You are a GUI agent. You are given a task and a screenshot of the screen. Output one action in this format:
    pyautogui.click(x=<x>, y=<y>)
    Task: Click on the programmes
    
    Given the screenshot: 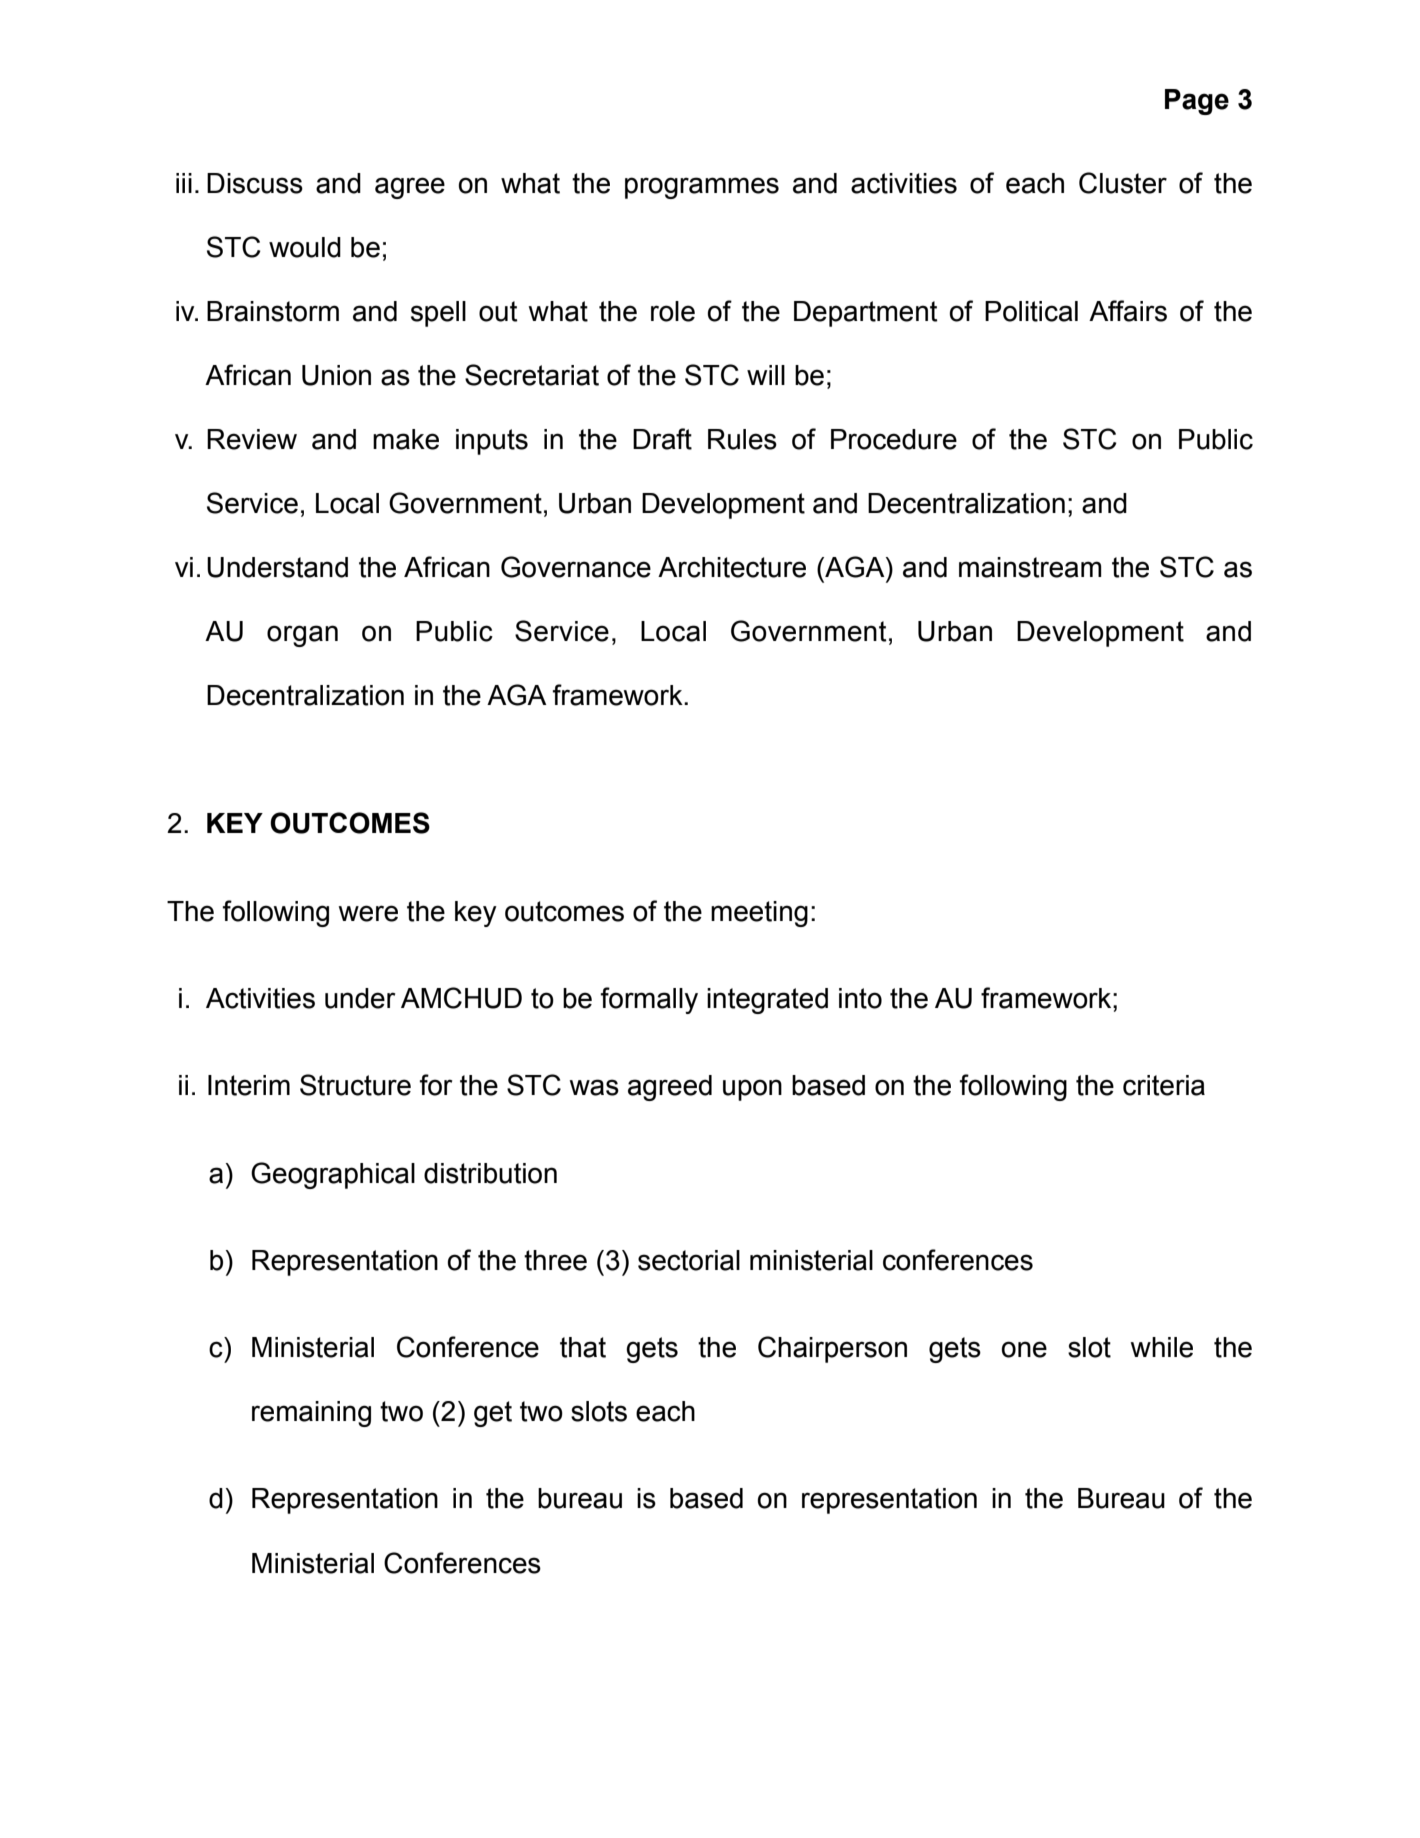 What is the action you would take?
    pyautogui.click(x=702, y=188)
